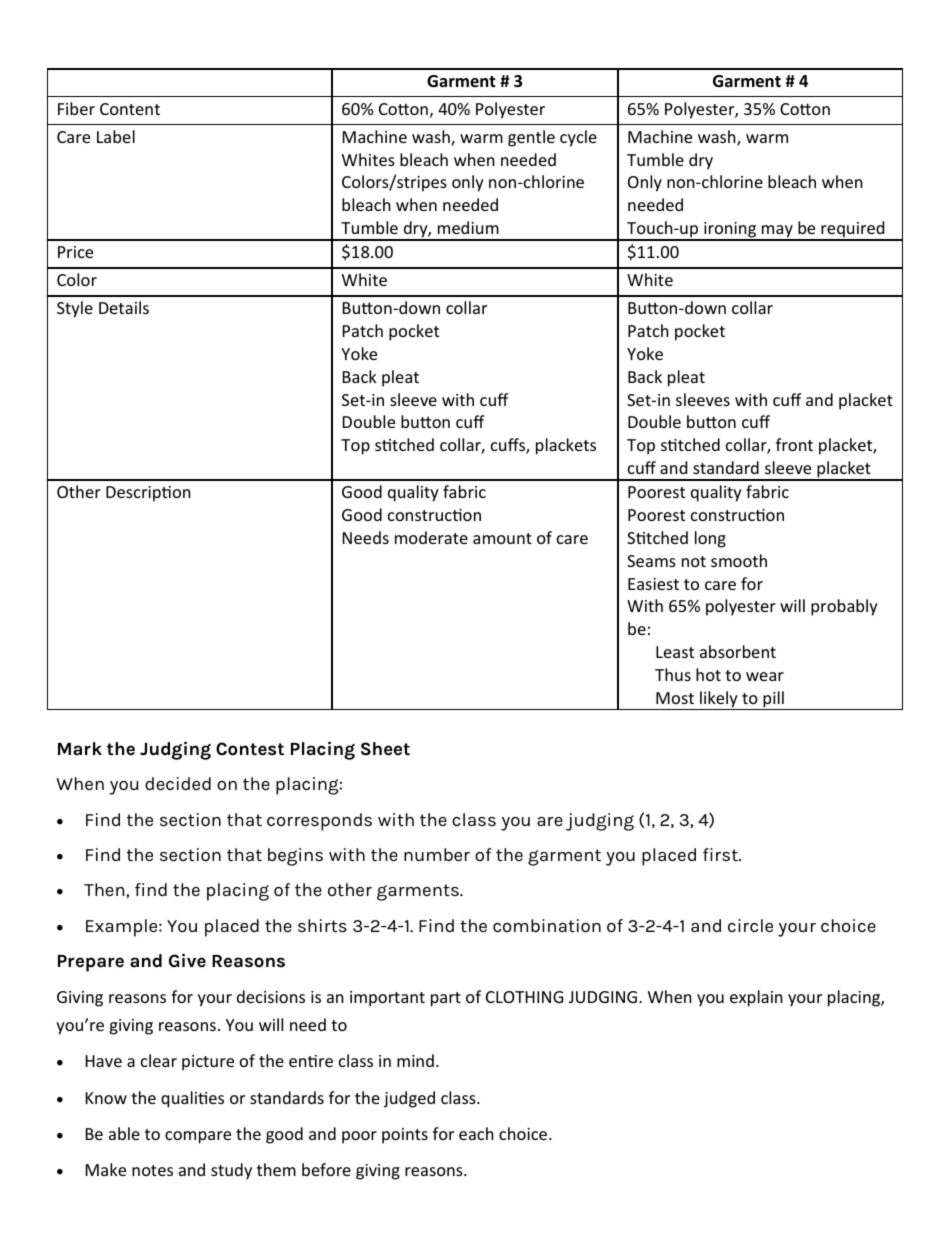 Image resolution: width=952 pixels, height=1233 pixels. Describe the element at coordinates (385, 749) in the document. I see `Sheet` at that location.
